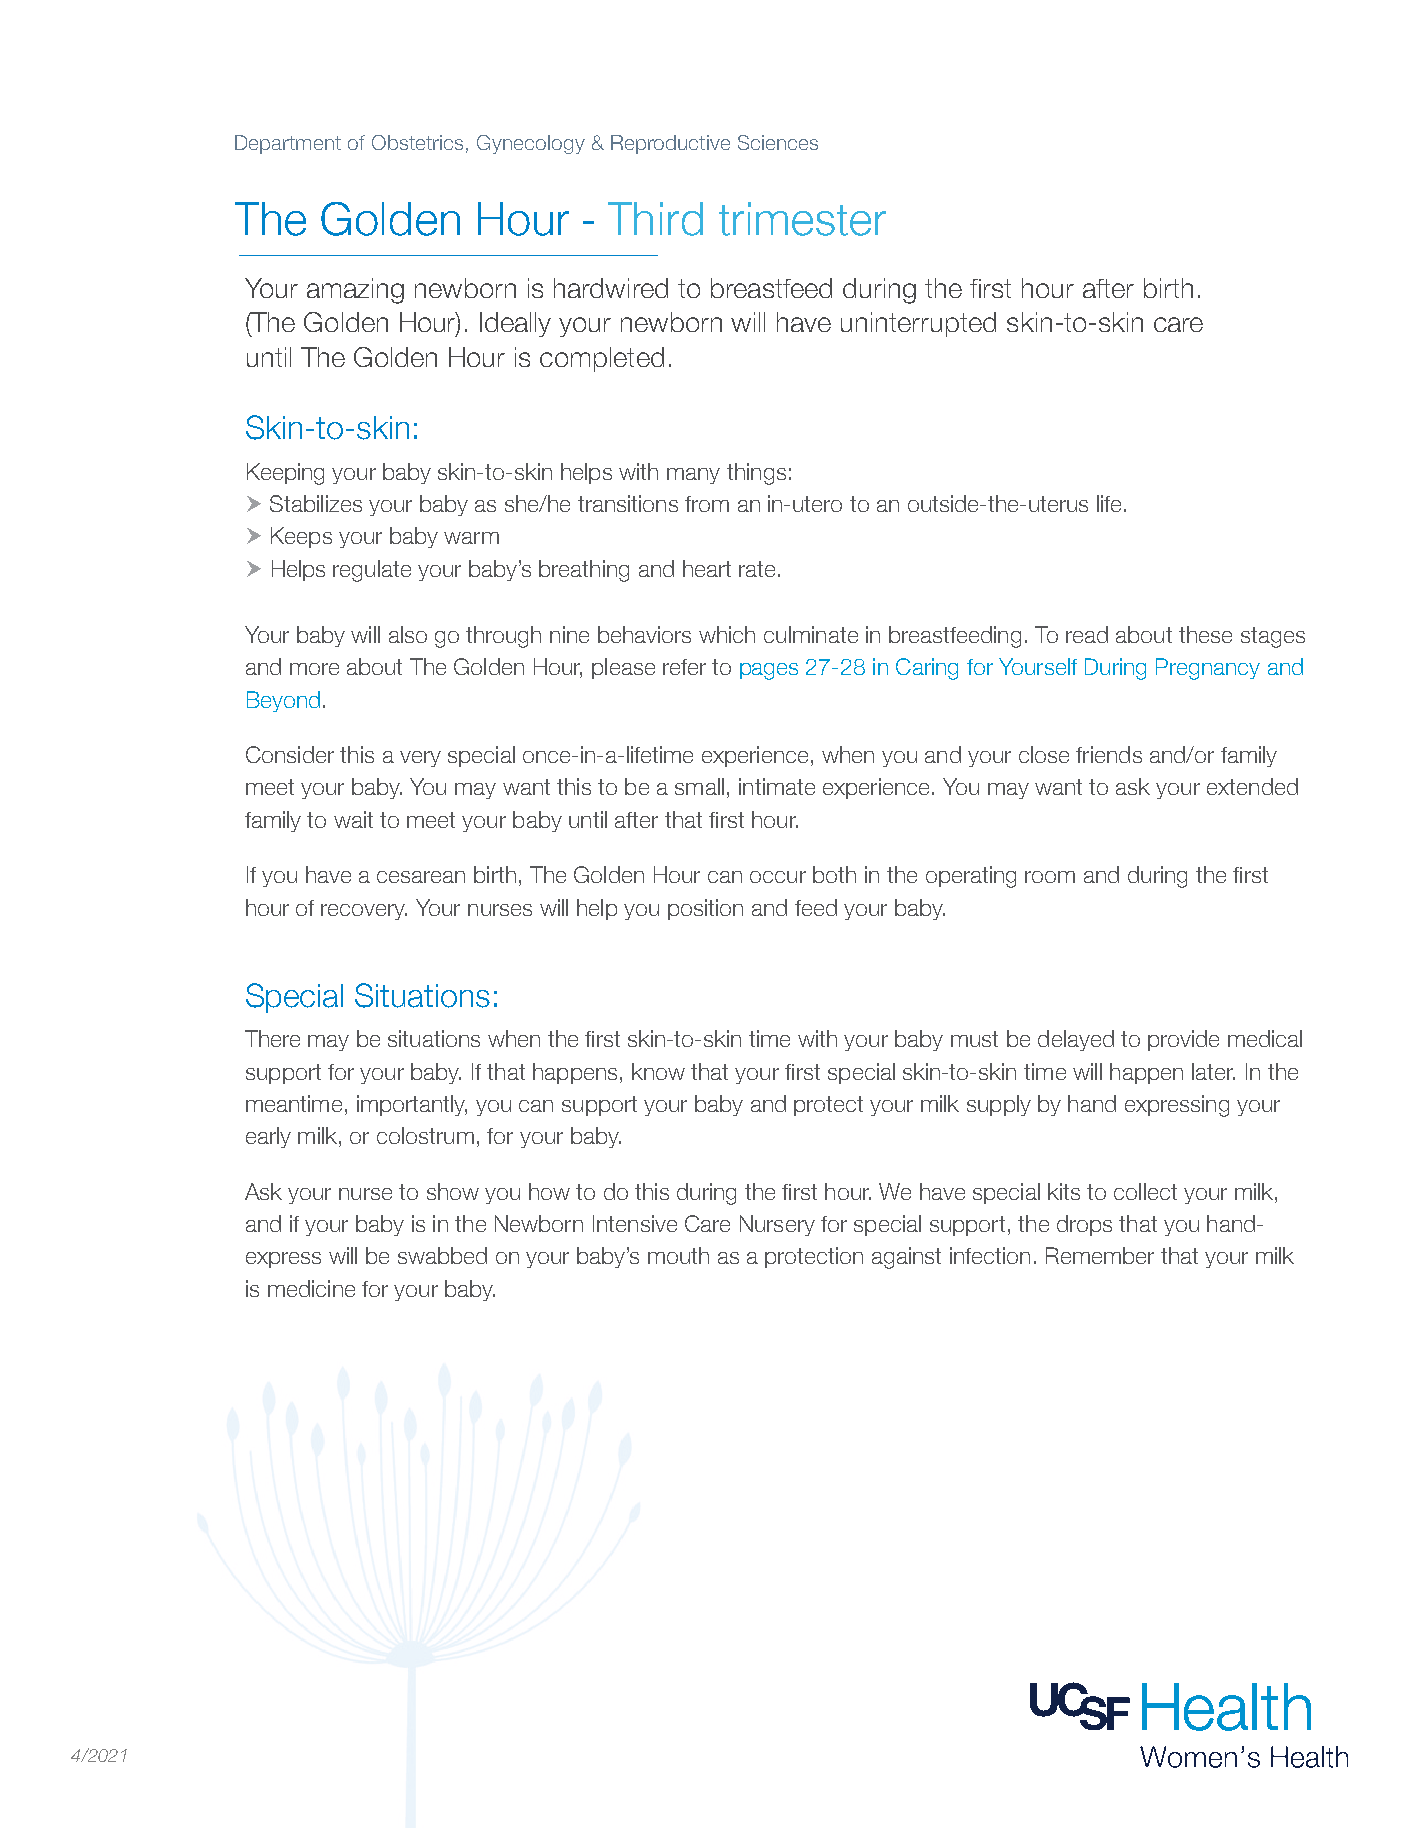 This screenshot has height=1828, width=1412. Describe the element at coordinates (777, 786) in the screenshot. I see `intimate` at that location.
